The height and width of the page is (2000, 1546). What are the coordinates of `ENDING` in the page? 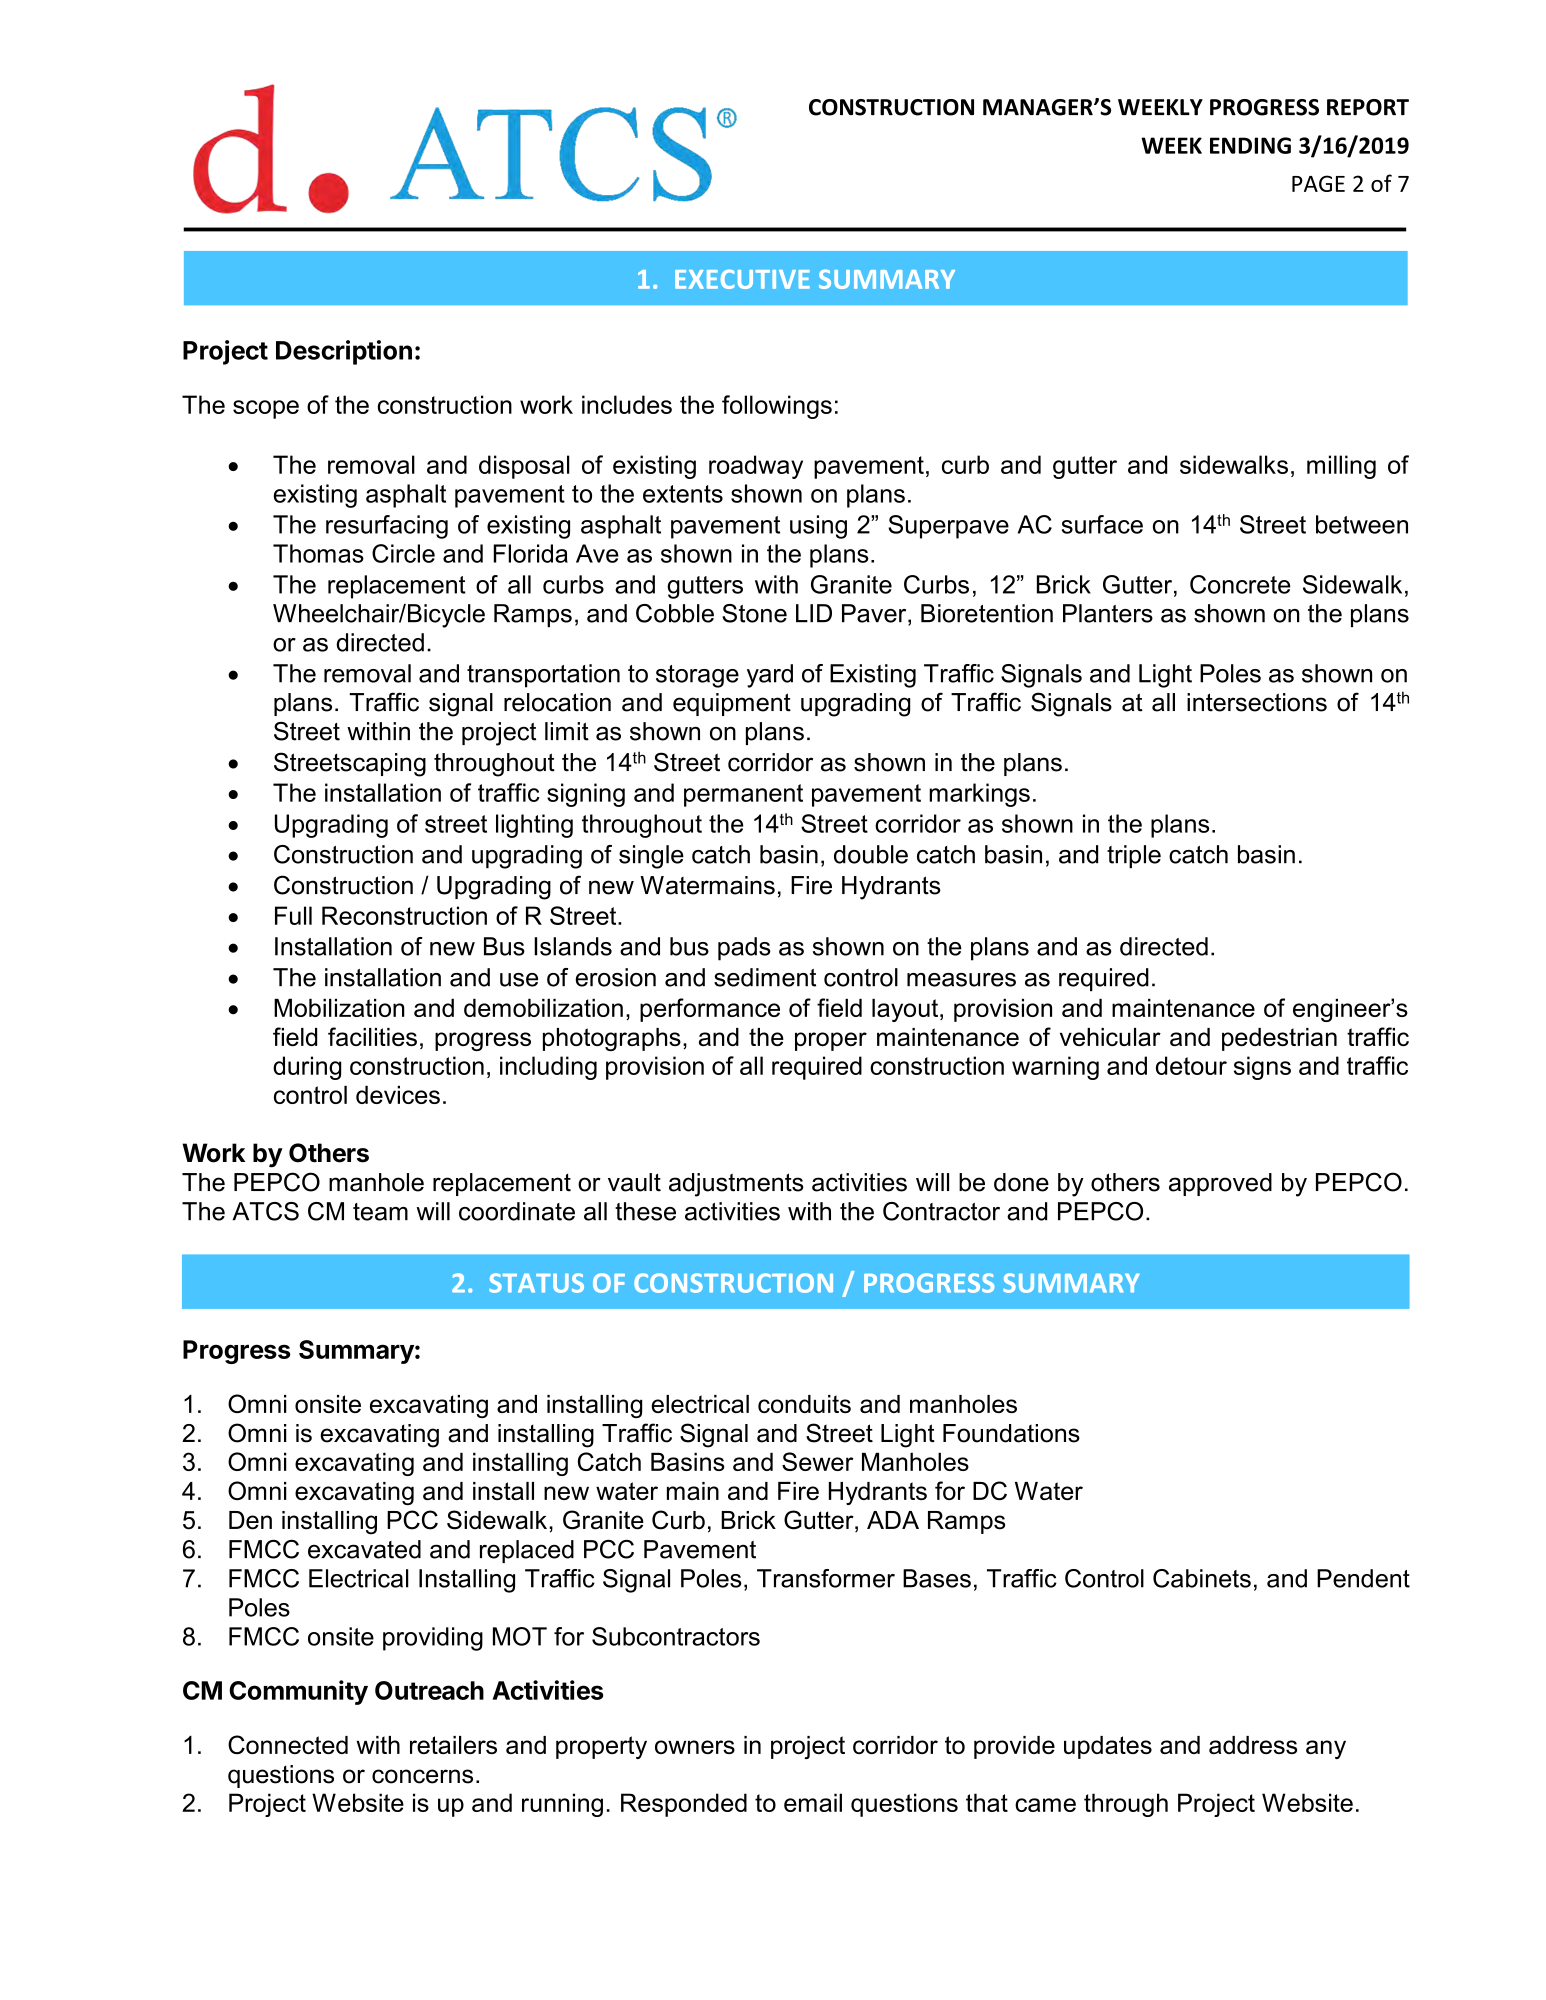 It's located at (1250, 145).
